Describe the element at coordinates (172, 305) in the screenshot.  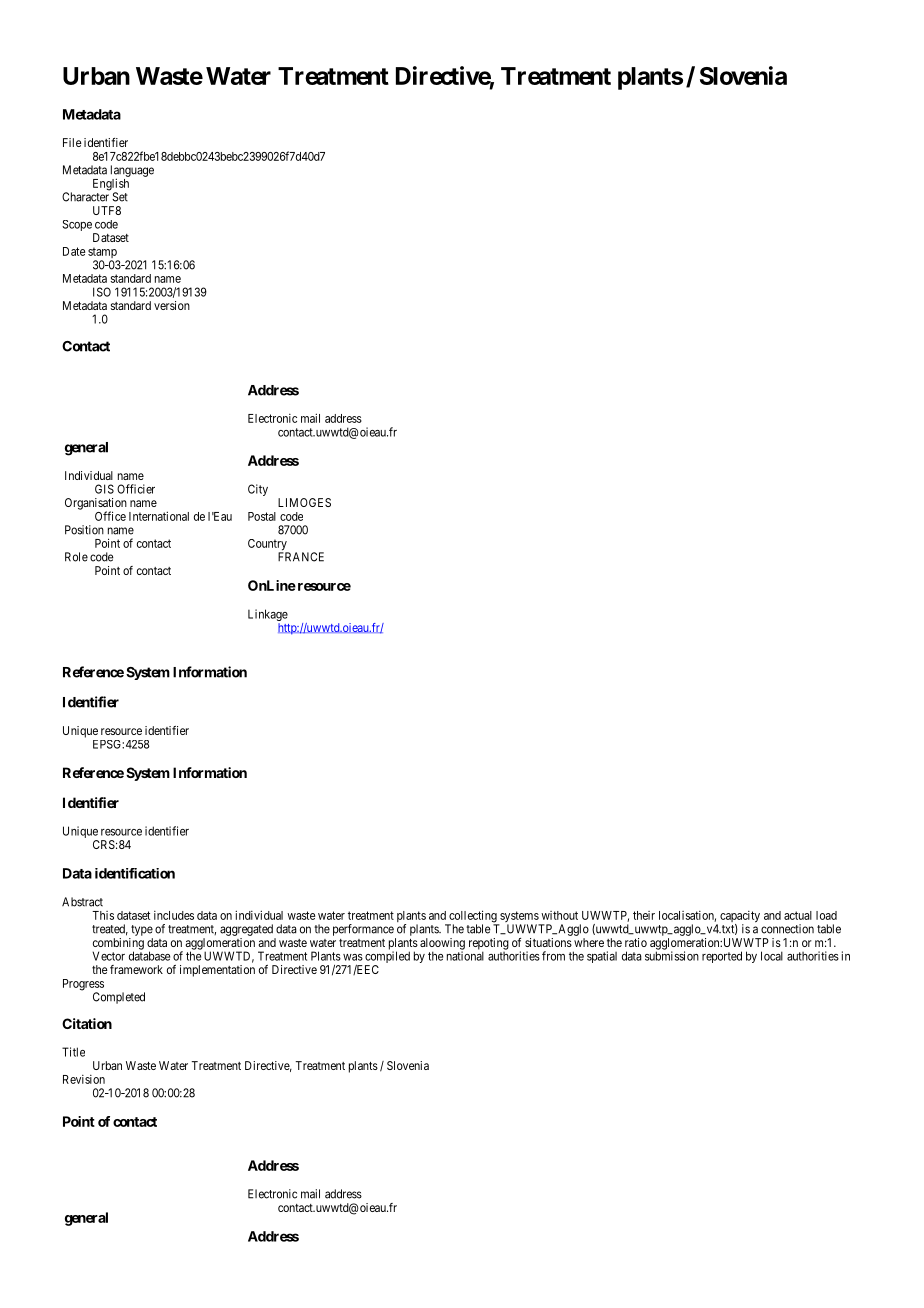
I see `version` at that location.
